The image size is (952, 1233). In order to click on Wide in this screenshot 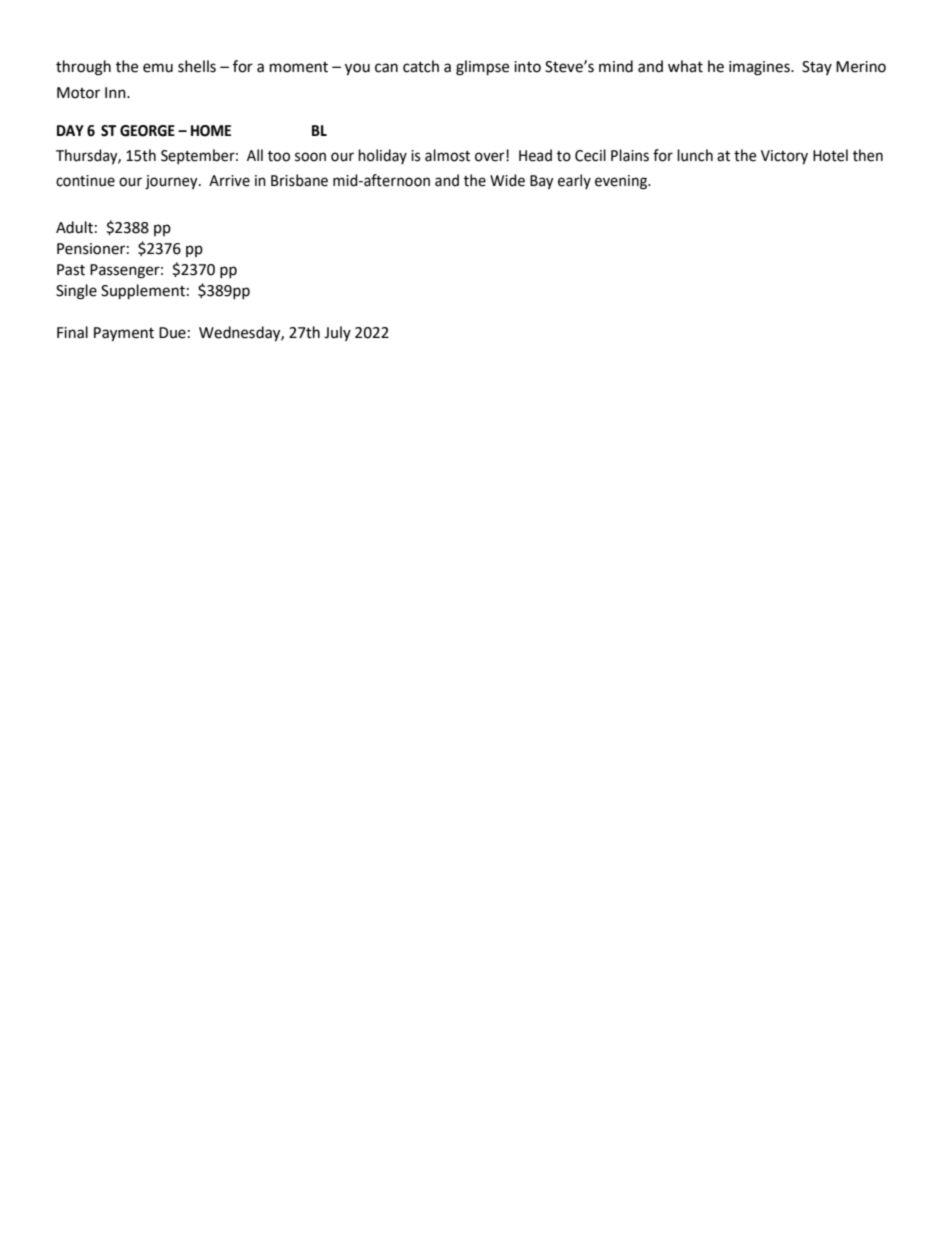, I will do `click(507, 180)`.
